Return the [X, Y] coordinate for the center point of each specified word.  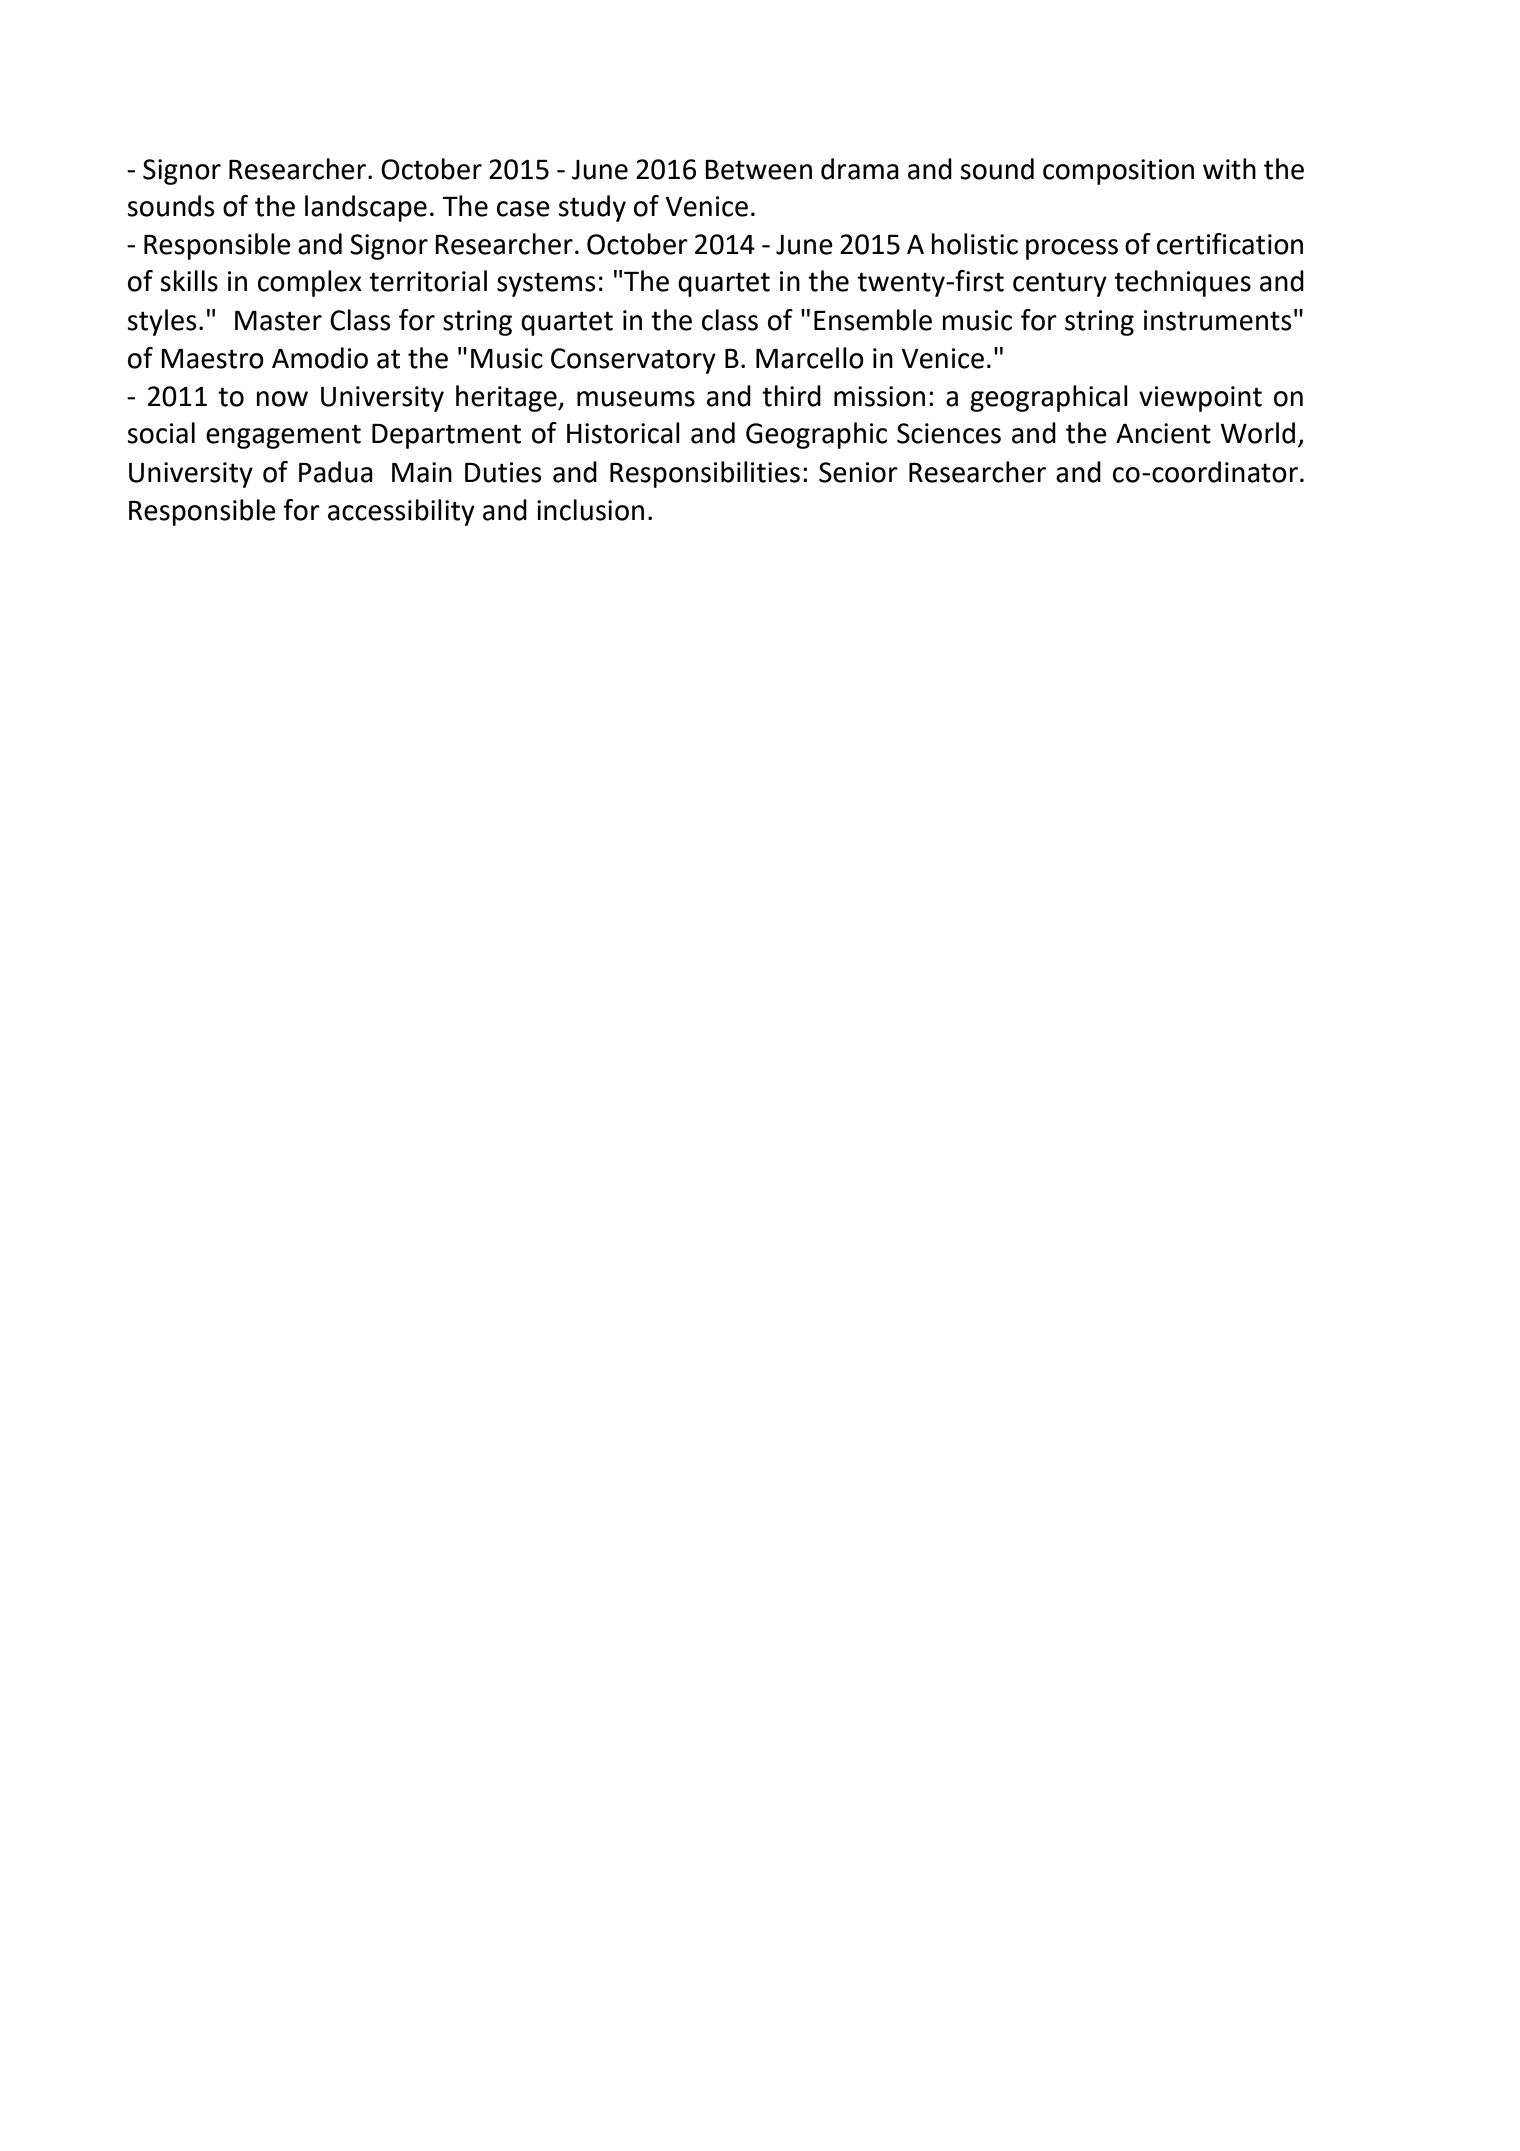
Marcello [810, 358]
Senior [858, 472]
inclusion [590, 510]
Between [758, 170]
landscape [366, 208]
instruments [1217, 320]
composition [1118, 172]
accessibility [401, 512]
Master [278, 321]
